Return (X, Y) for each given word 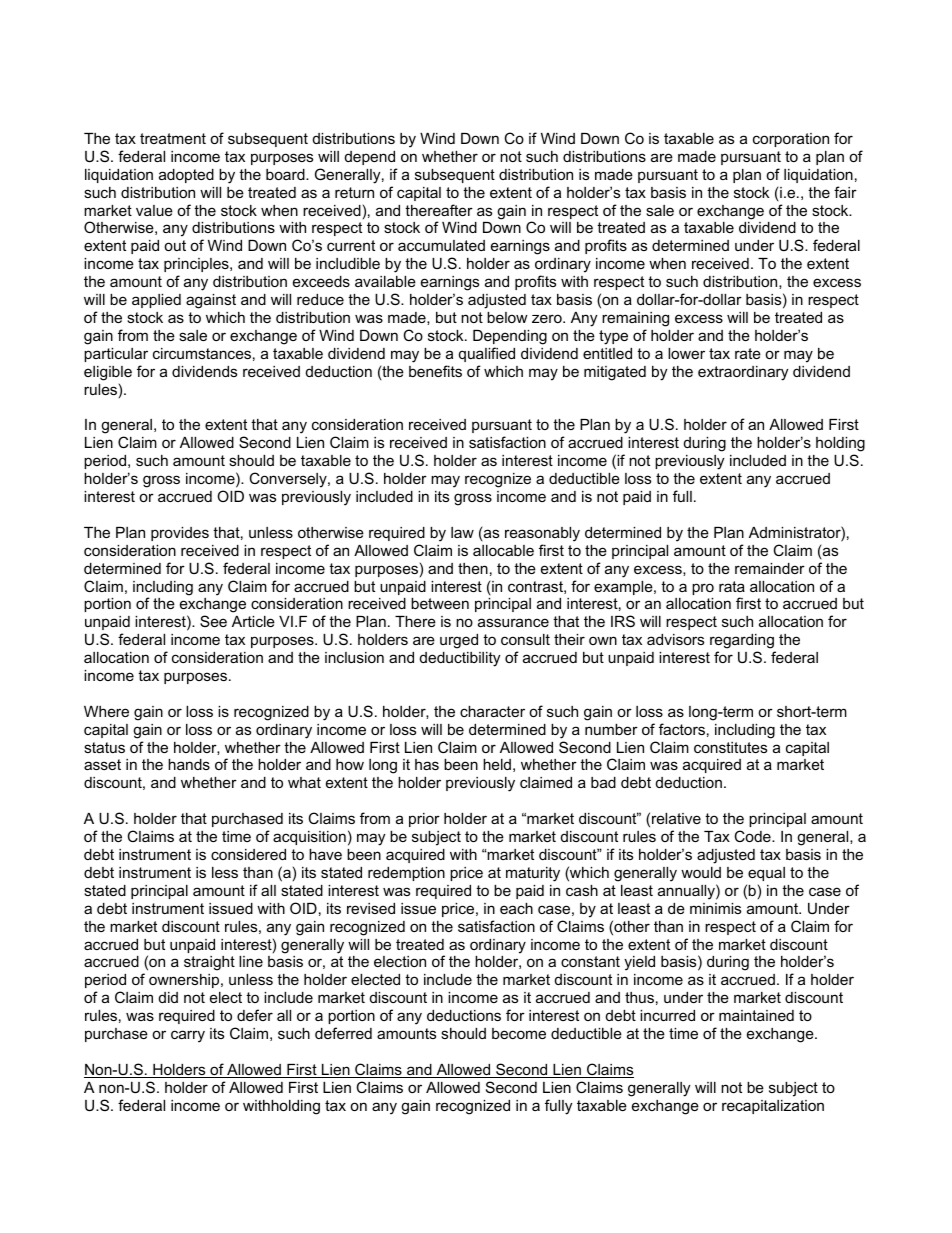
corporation (791, 140)
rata (732, 586)
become (519, 1033)
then (473, 568)
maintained (756, 1015)
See (213, 621)
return (354, 192)
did (168, 997)
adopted (186, 176)
